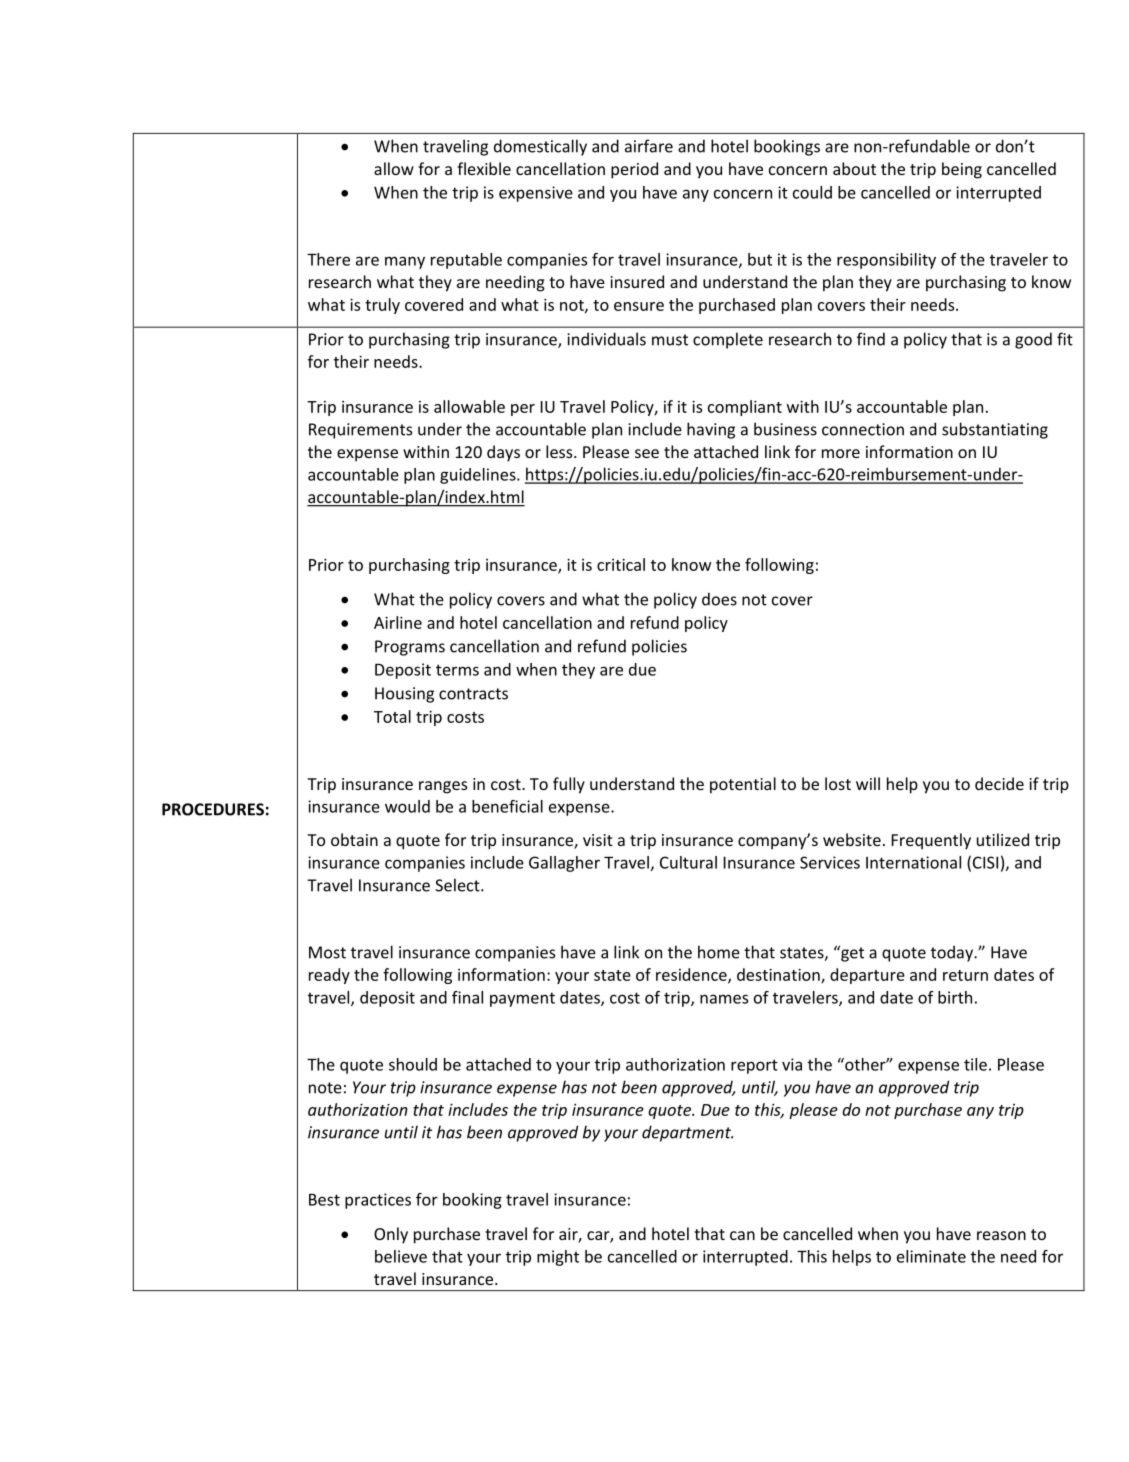 The image size is (1129, 1462). I want to click on might, so click(558, 1258).
